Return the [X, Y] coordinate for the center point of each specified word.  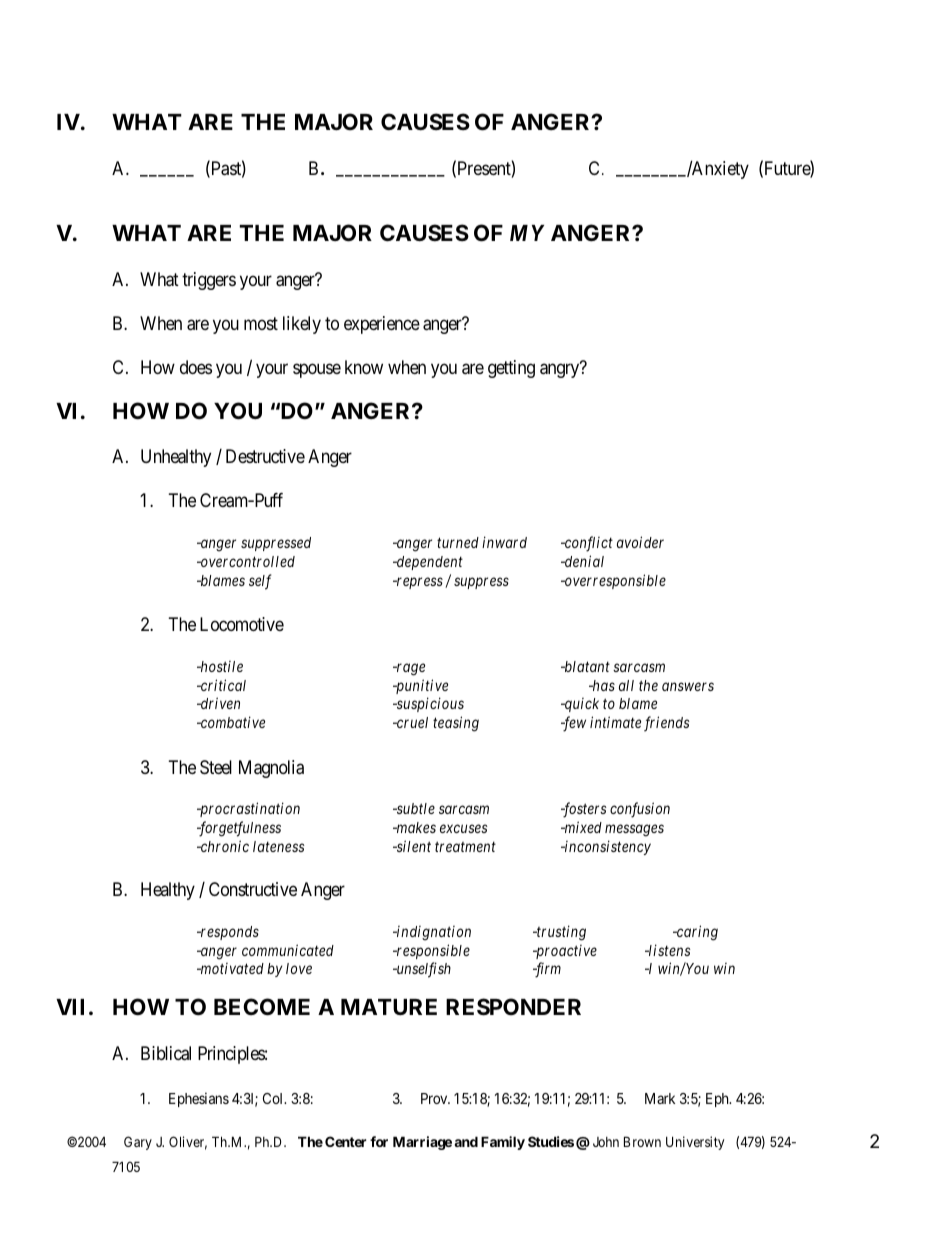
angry [559, 371]
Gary [138, 1143]
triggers [209, 281]
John [606, 1142]
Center [346, 1141]
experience [382, 325]
